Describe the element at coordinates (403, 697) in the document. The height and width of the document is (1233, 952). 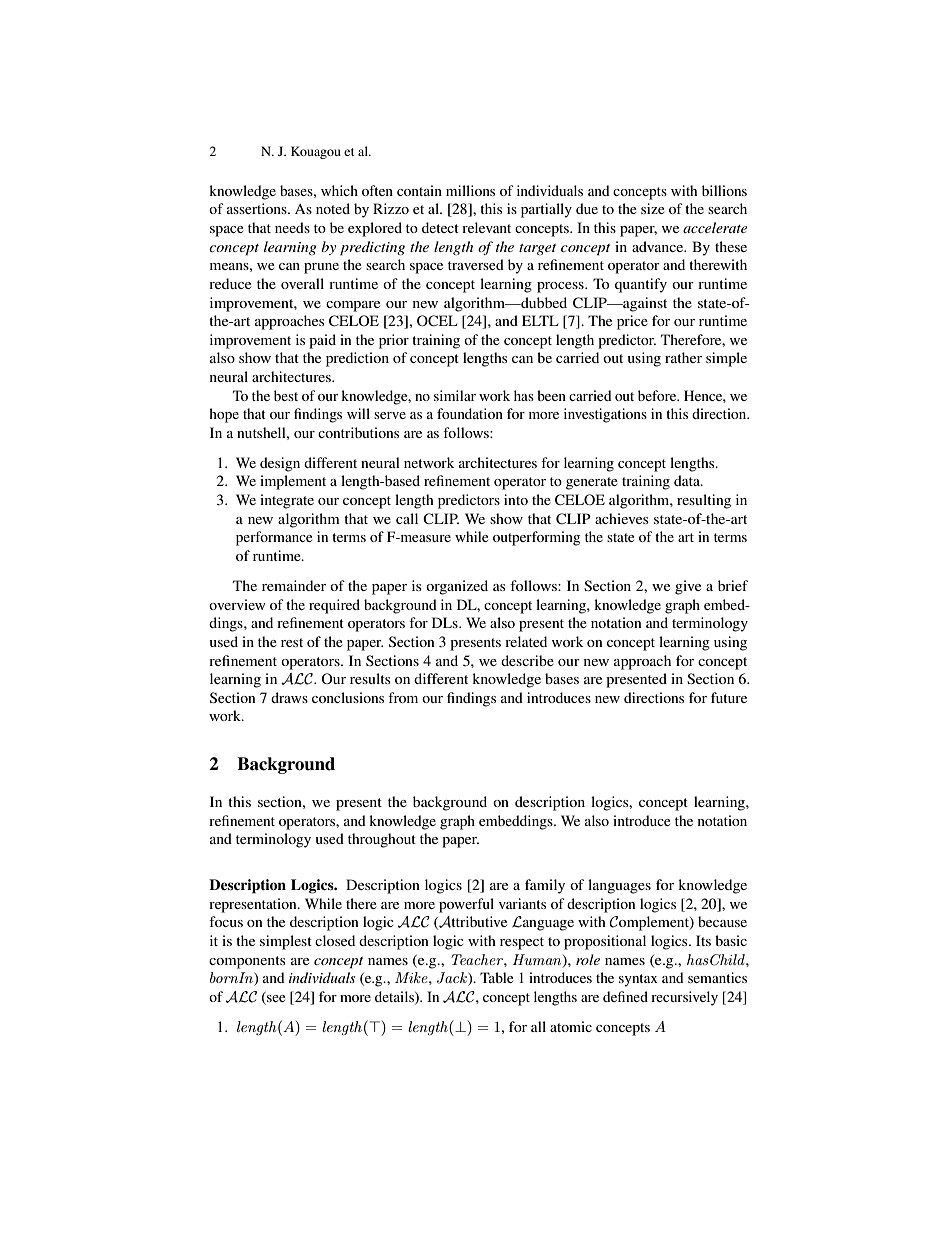
I see `from` at that location.
